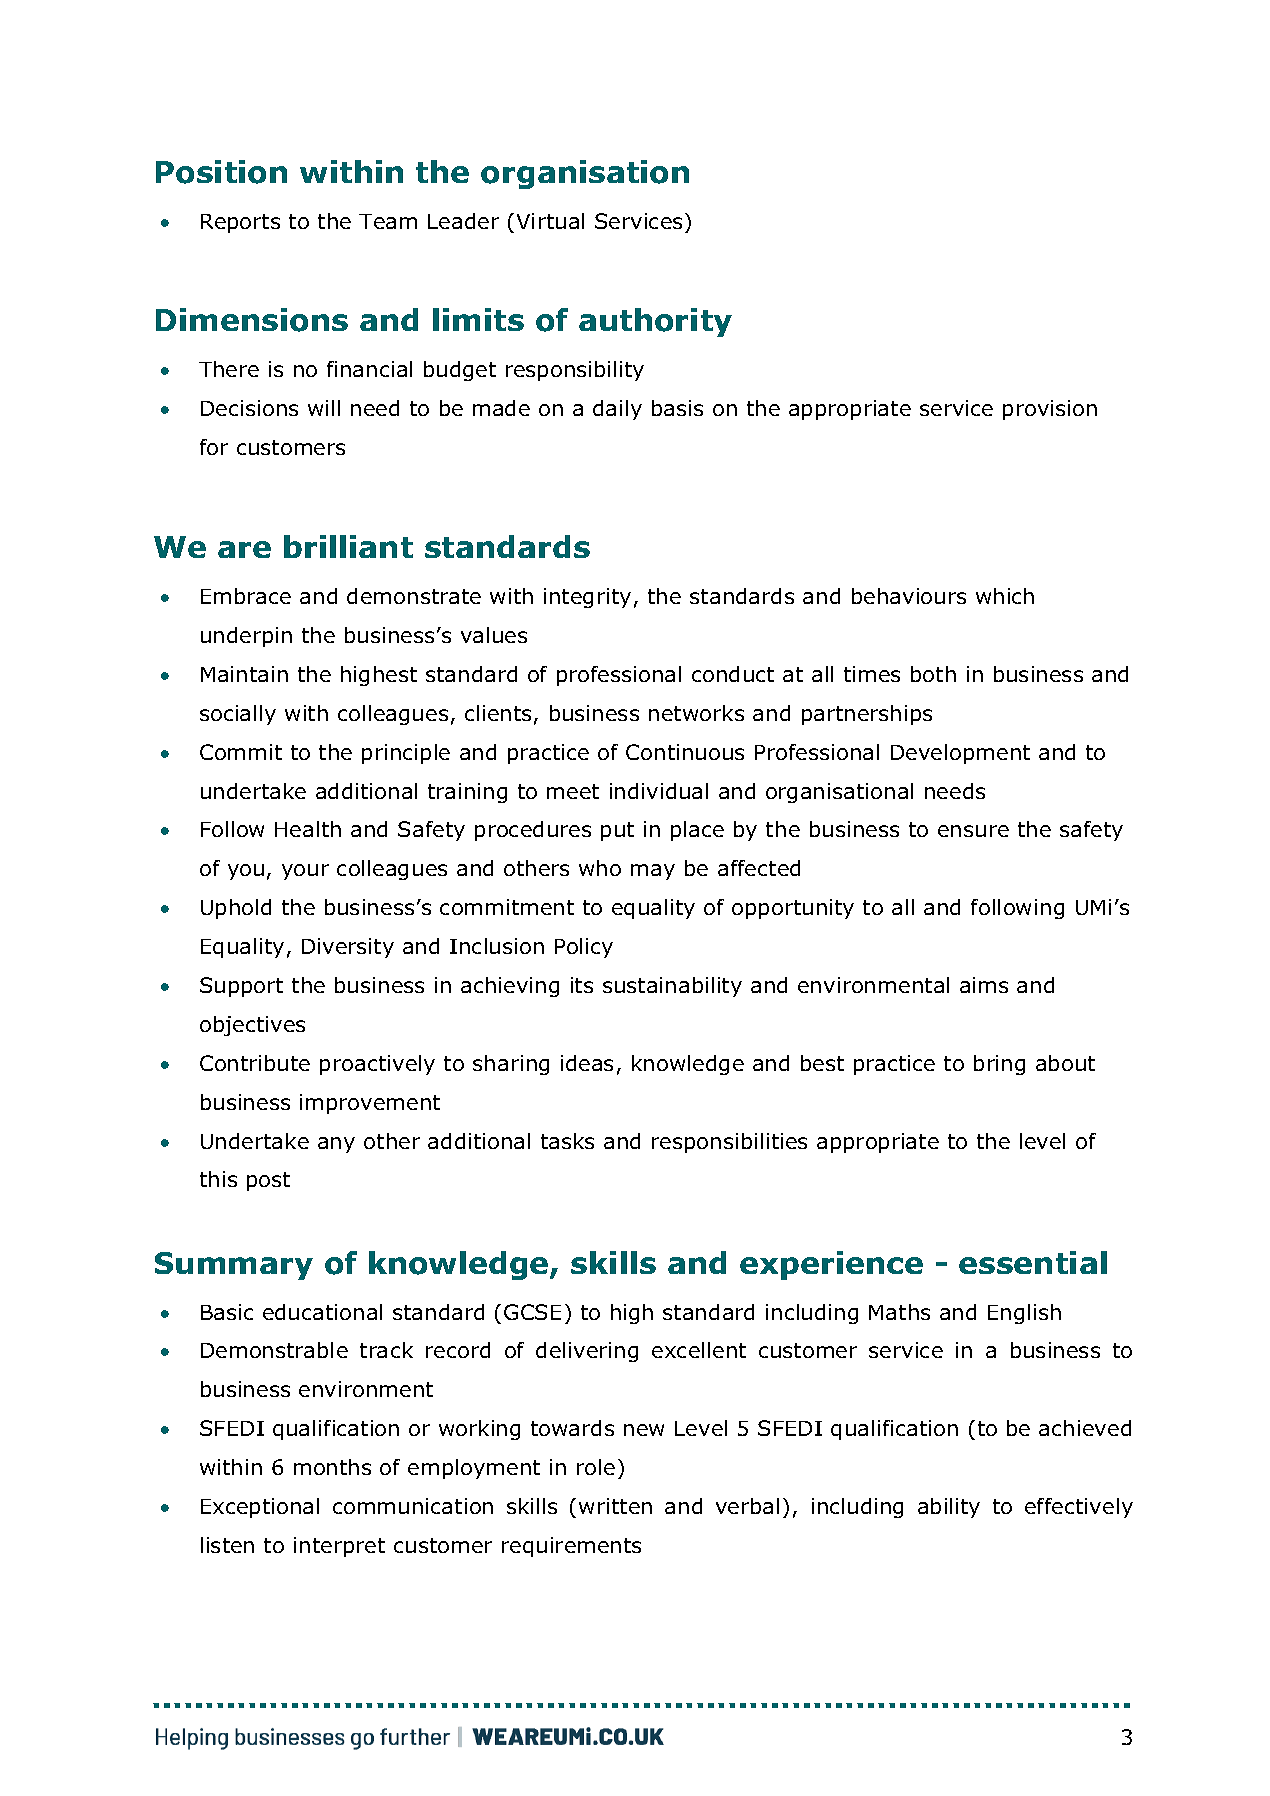  What do you see at coordinates (246, 637) in the document?
I see `underpin` at bounding box center [246, 637].
